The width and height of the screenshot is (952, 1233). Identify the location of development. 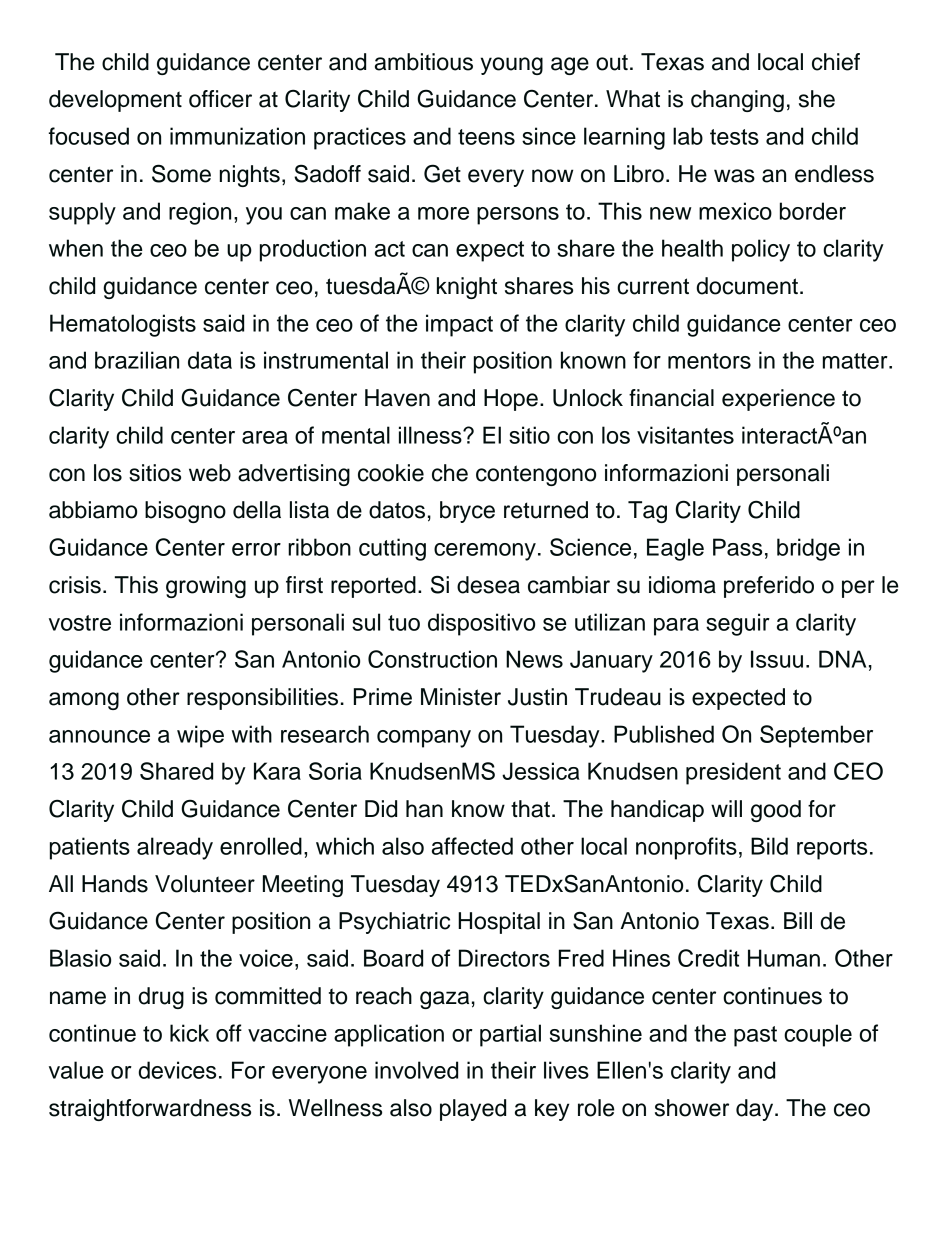
(115, 101).
